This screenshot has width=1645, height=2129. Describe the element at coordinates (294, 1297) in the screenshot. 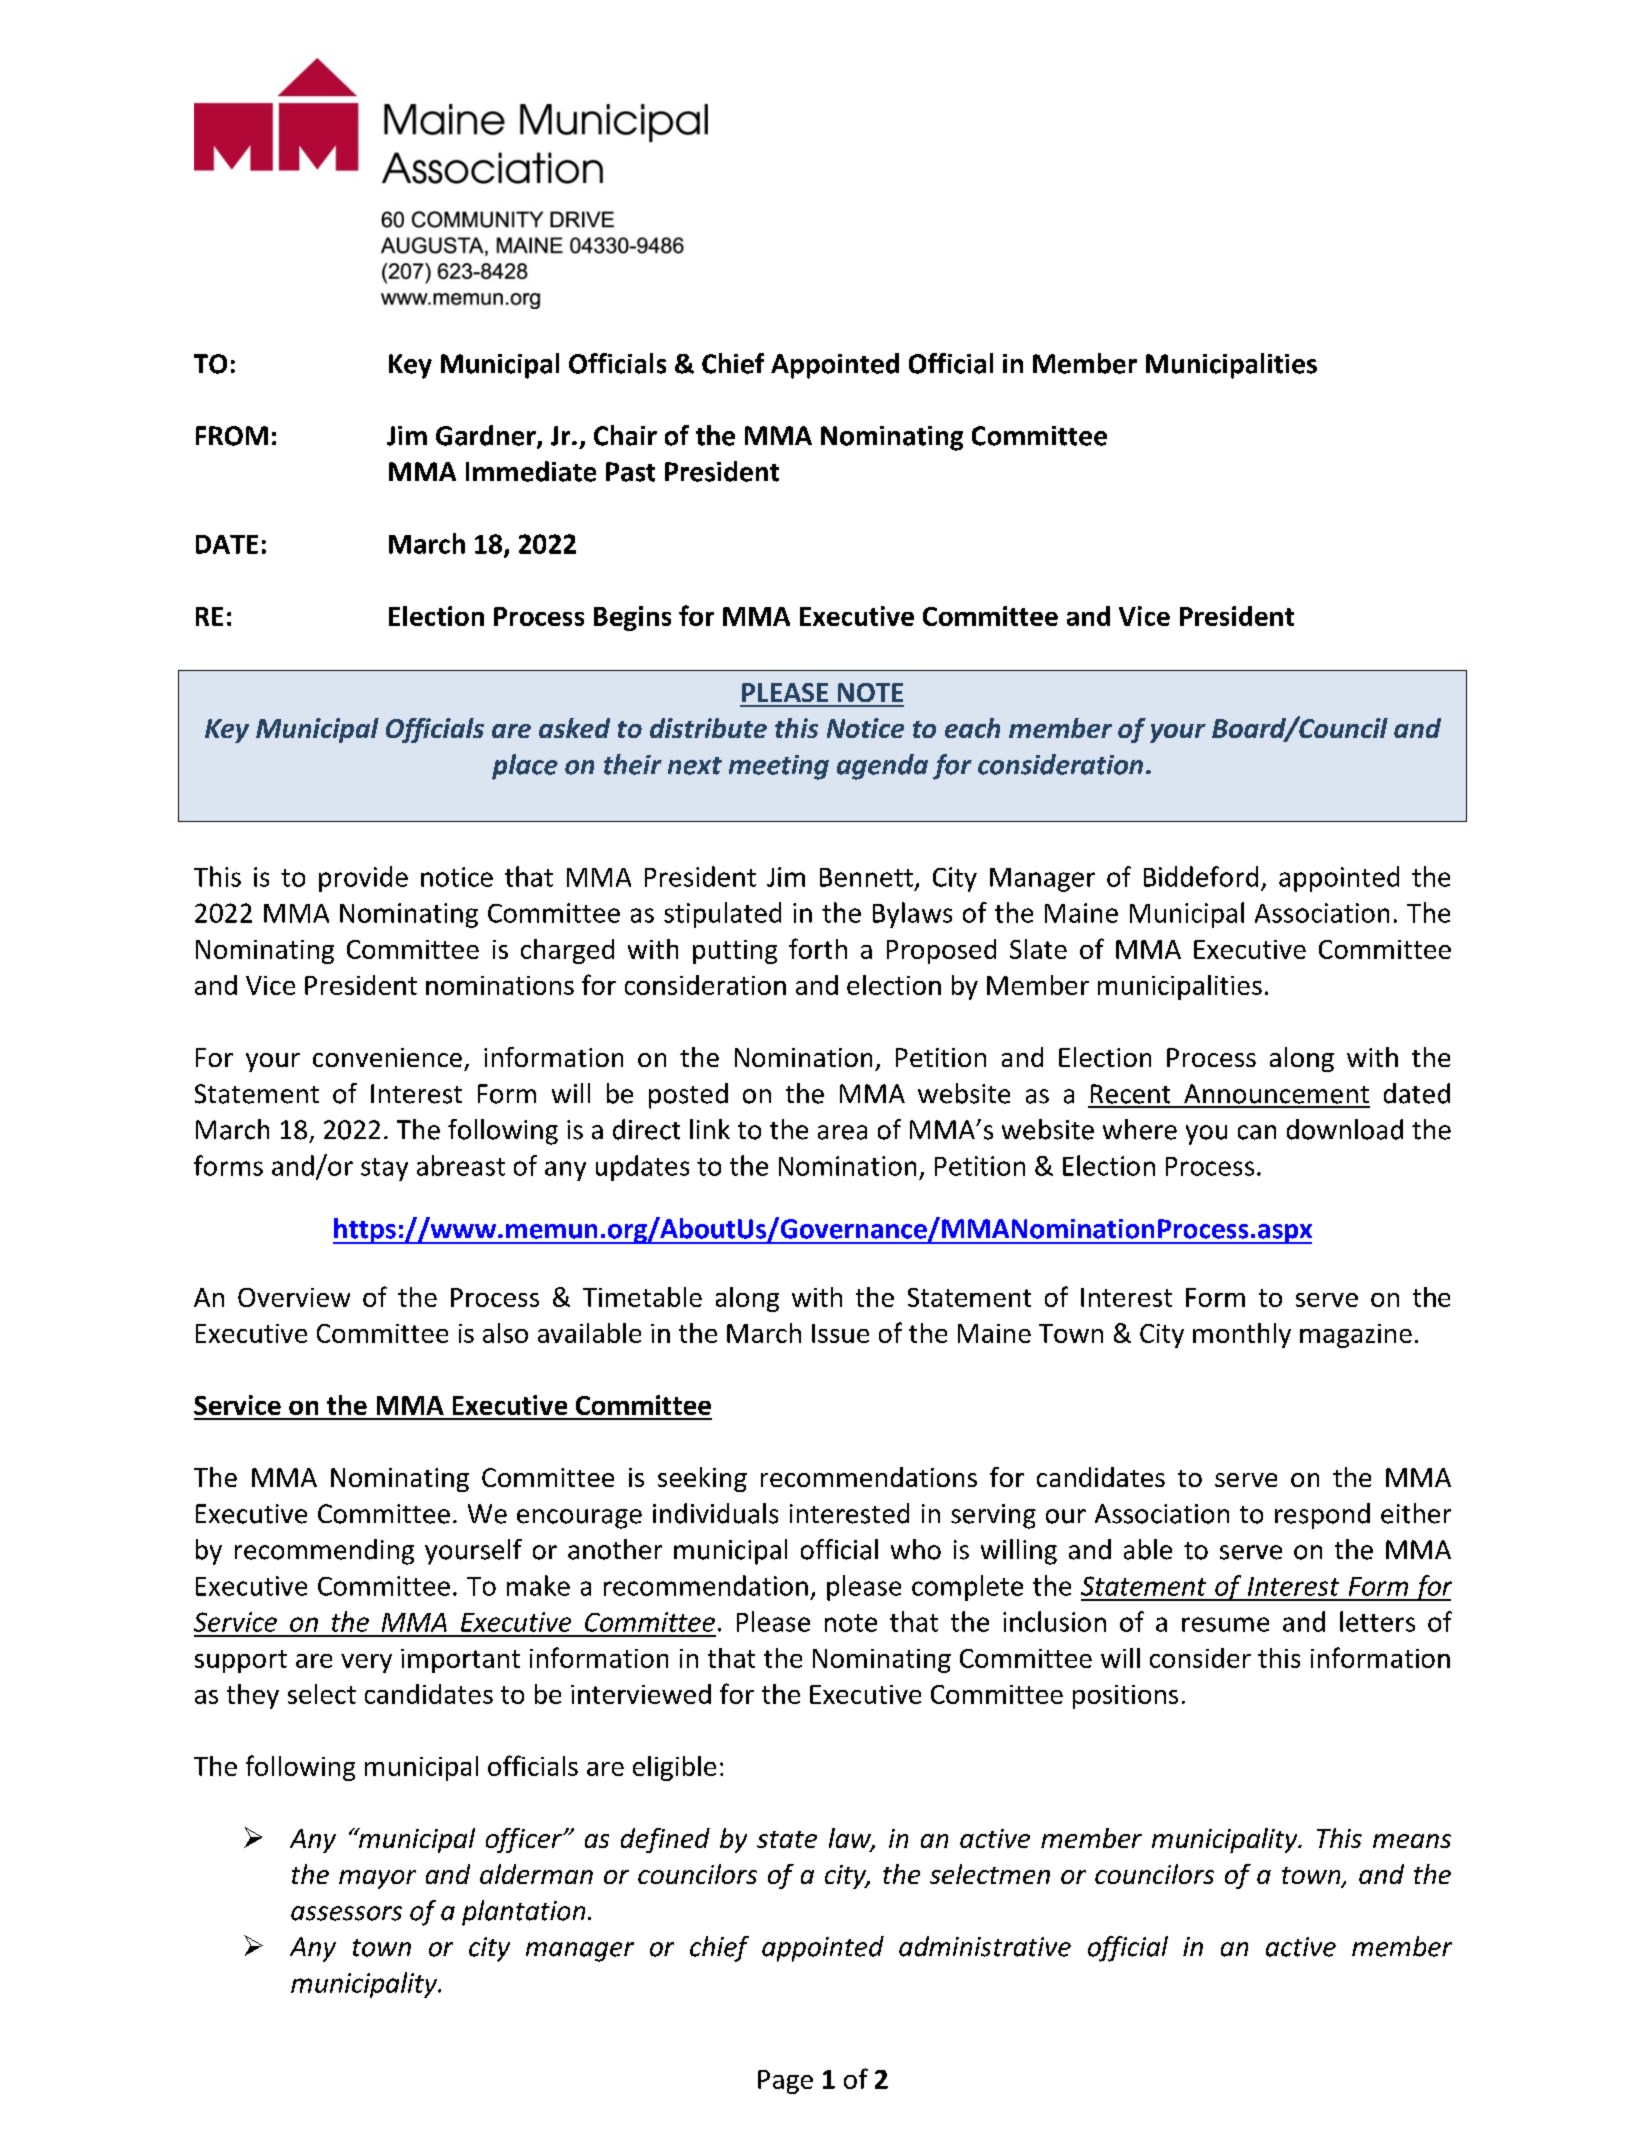

I see `Overview` at that location.
